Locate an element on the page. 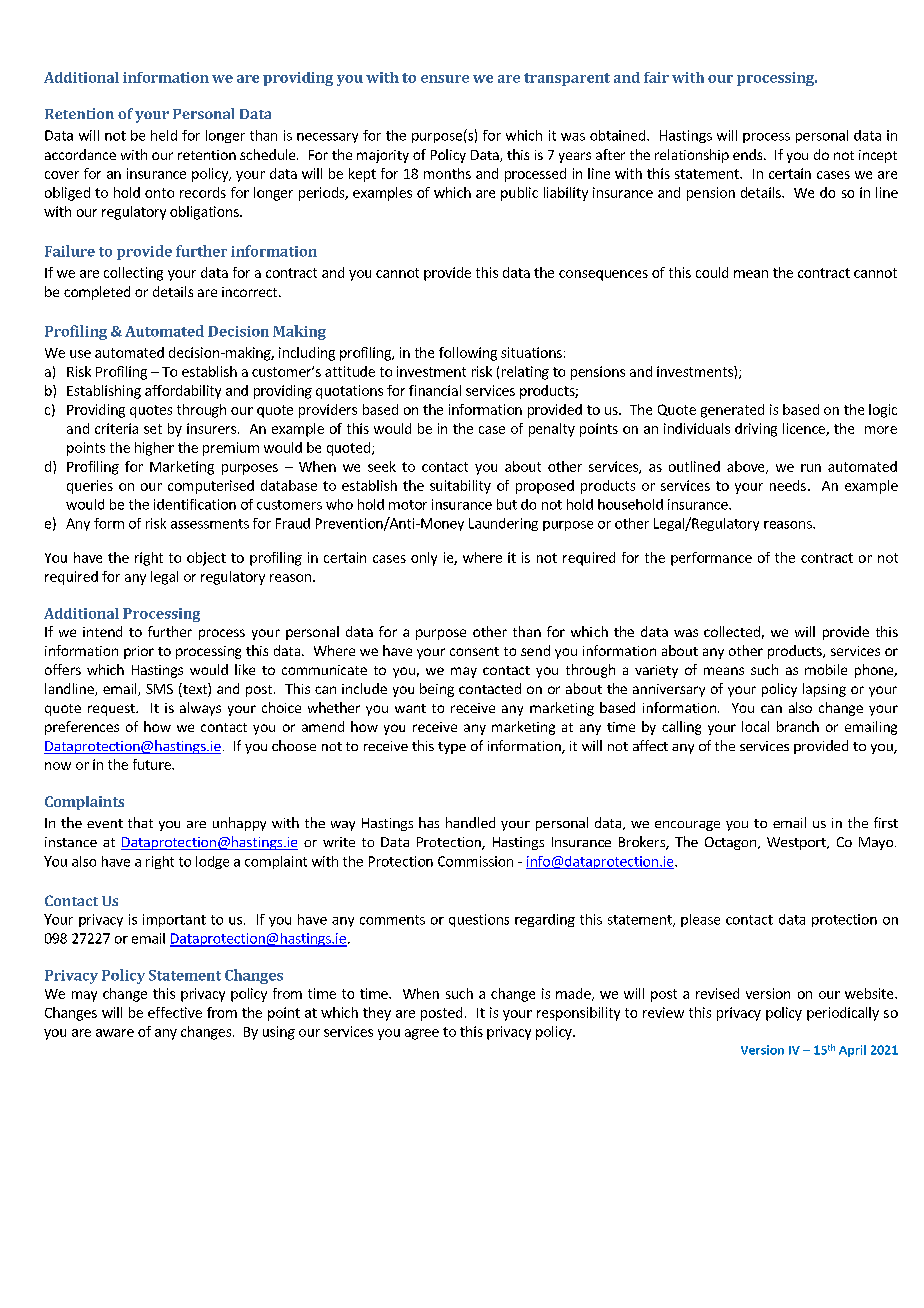 The width and height of the image is (924, 1308). only is located at coordinates (424, 559).
